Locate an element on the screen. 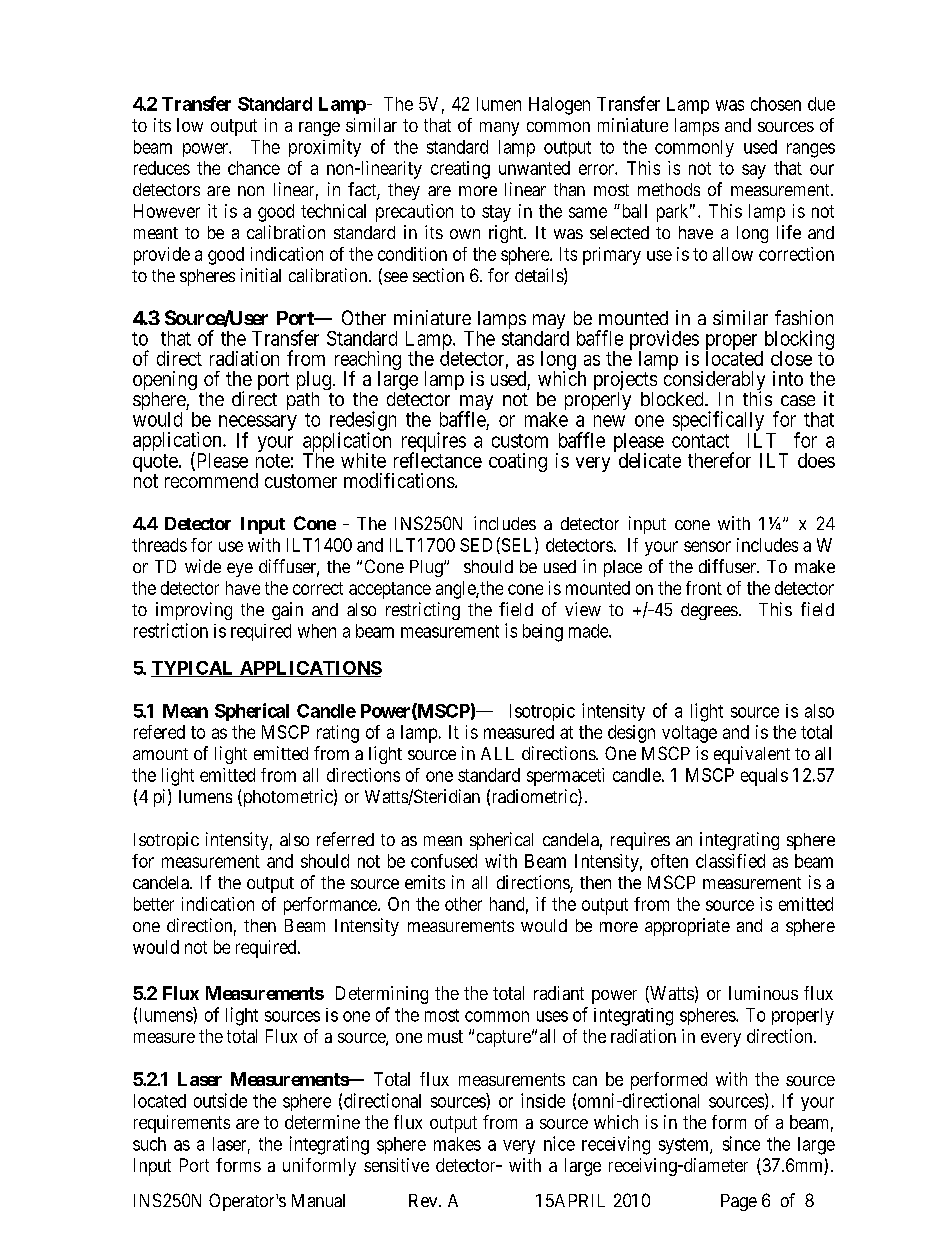  coating is located at coordinates (518, 462).
